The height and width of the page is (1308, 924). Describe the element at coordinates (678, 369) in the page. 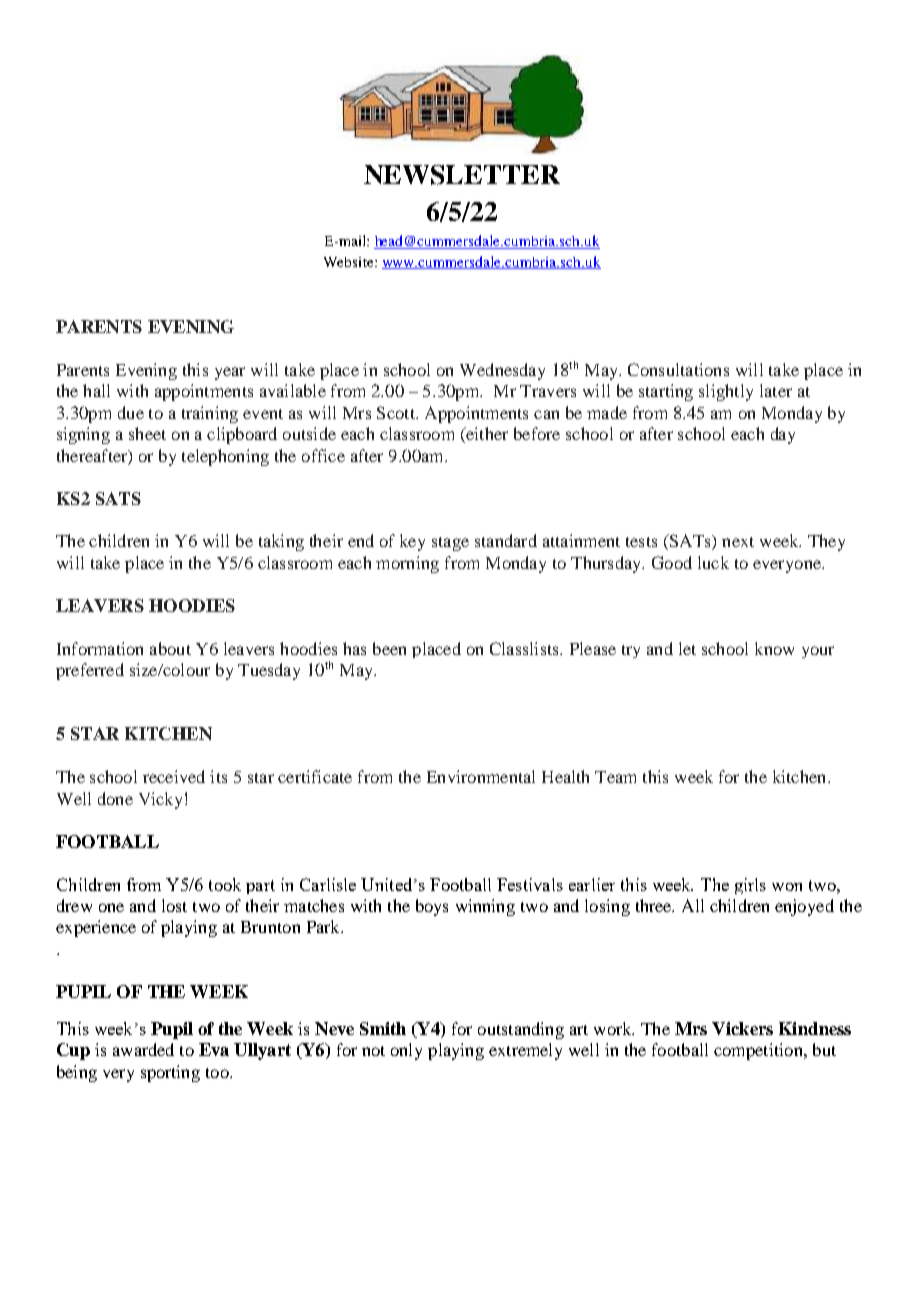

I see `Consultations` at that location.
